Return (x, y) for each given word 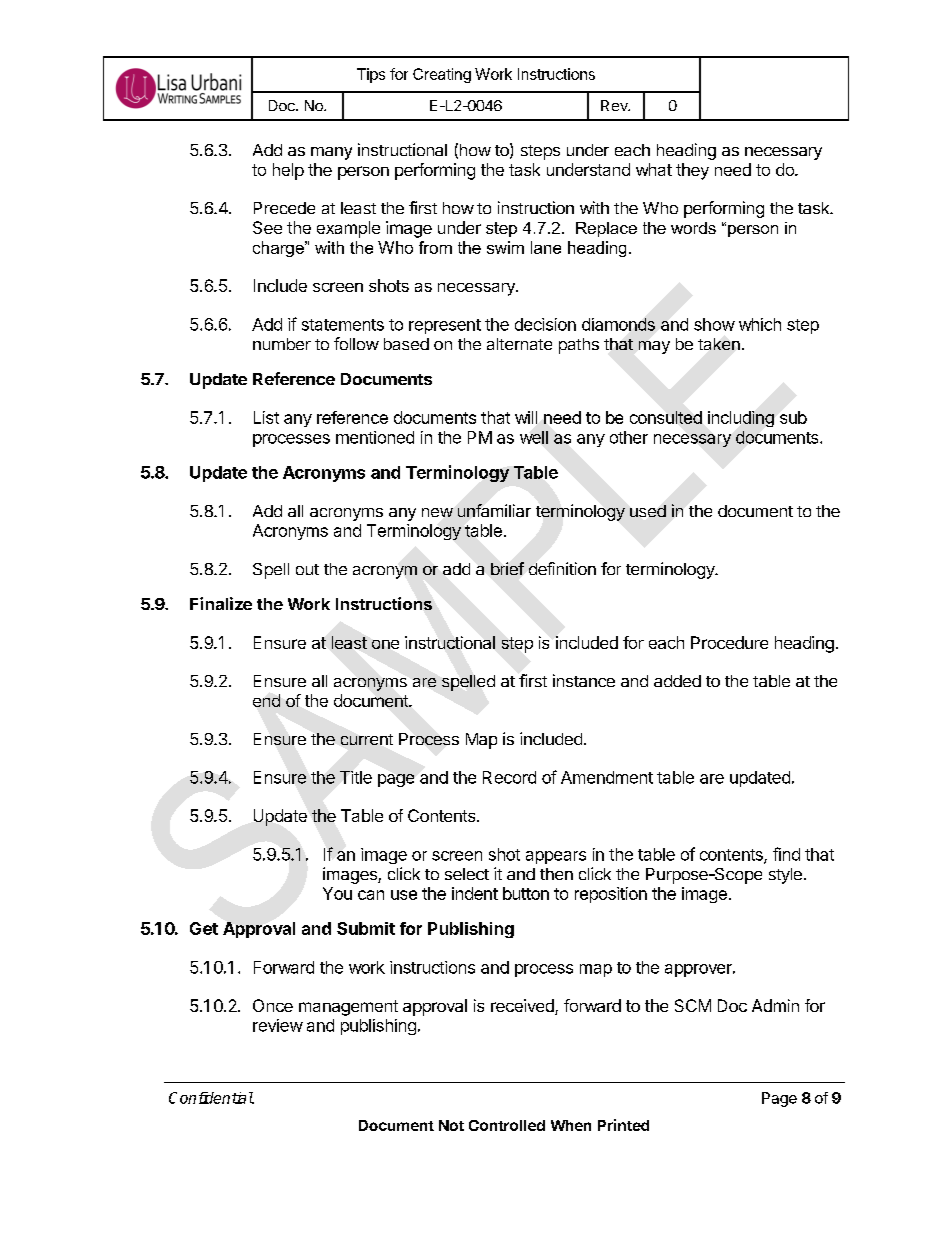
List (266, 417)
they (692, 171)
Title (356, 777)
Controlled (507, 1125)
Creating (442, 75)
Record (509, 777)
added (677, 681)
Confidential (211, 1098)
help (288, 171)
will (526, 417)
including (741, 419)
